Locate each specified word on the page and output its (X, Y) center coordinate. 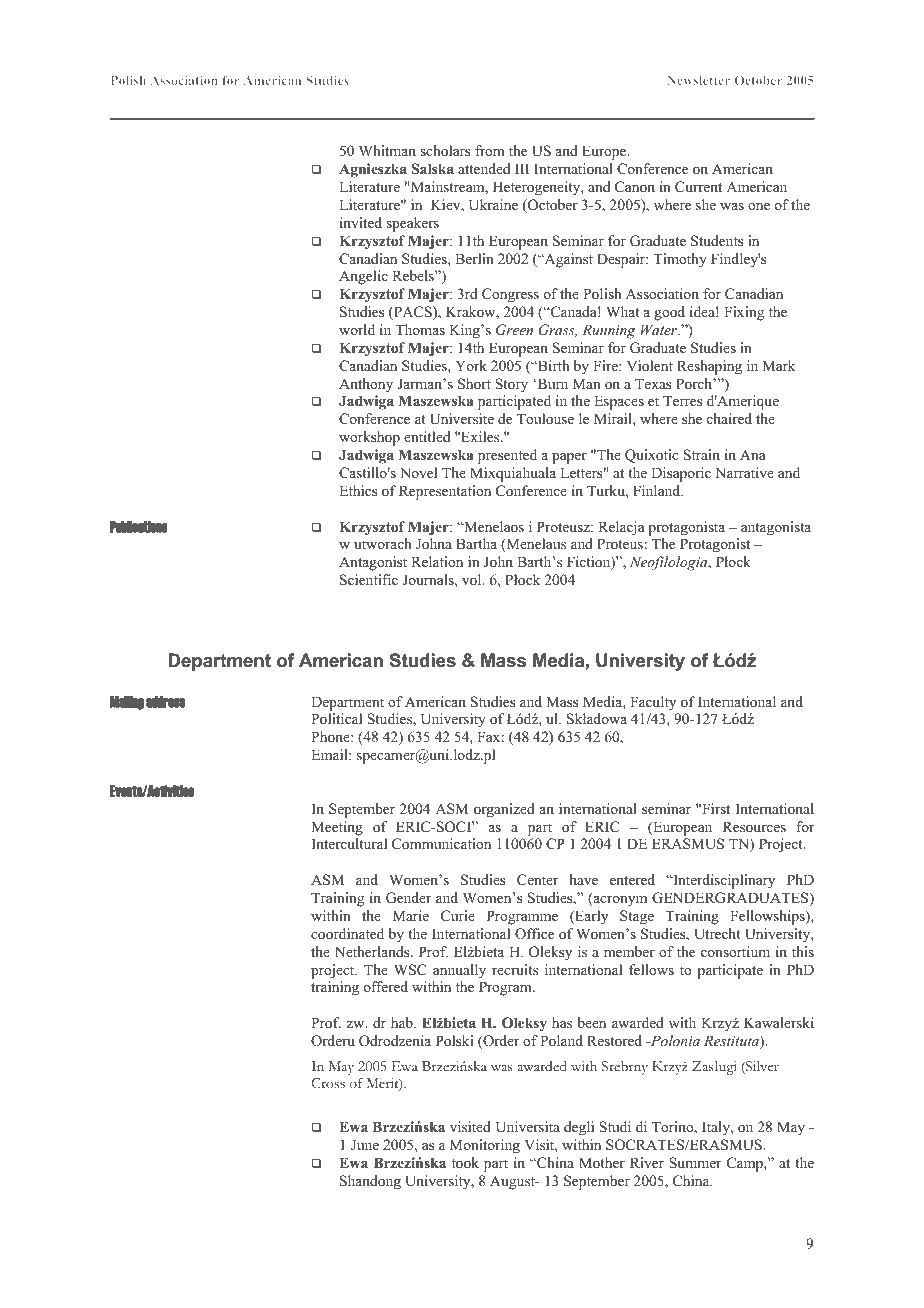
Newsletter (699, 80)
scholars (445, 151)
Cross (328, 1083)
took (465, 1162)
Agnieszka (373, 170)
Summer (695, 1163)
